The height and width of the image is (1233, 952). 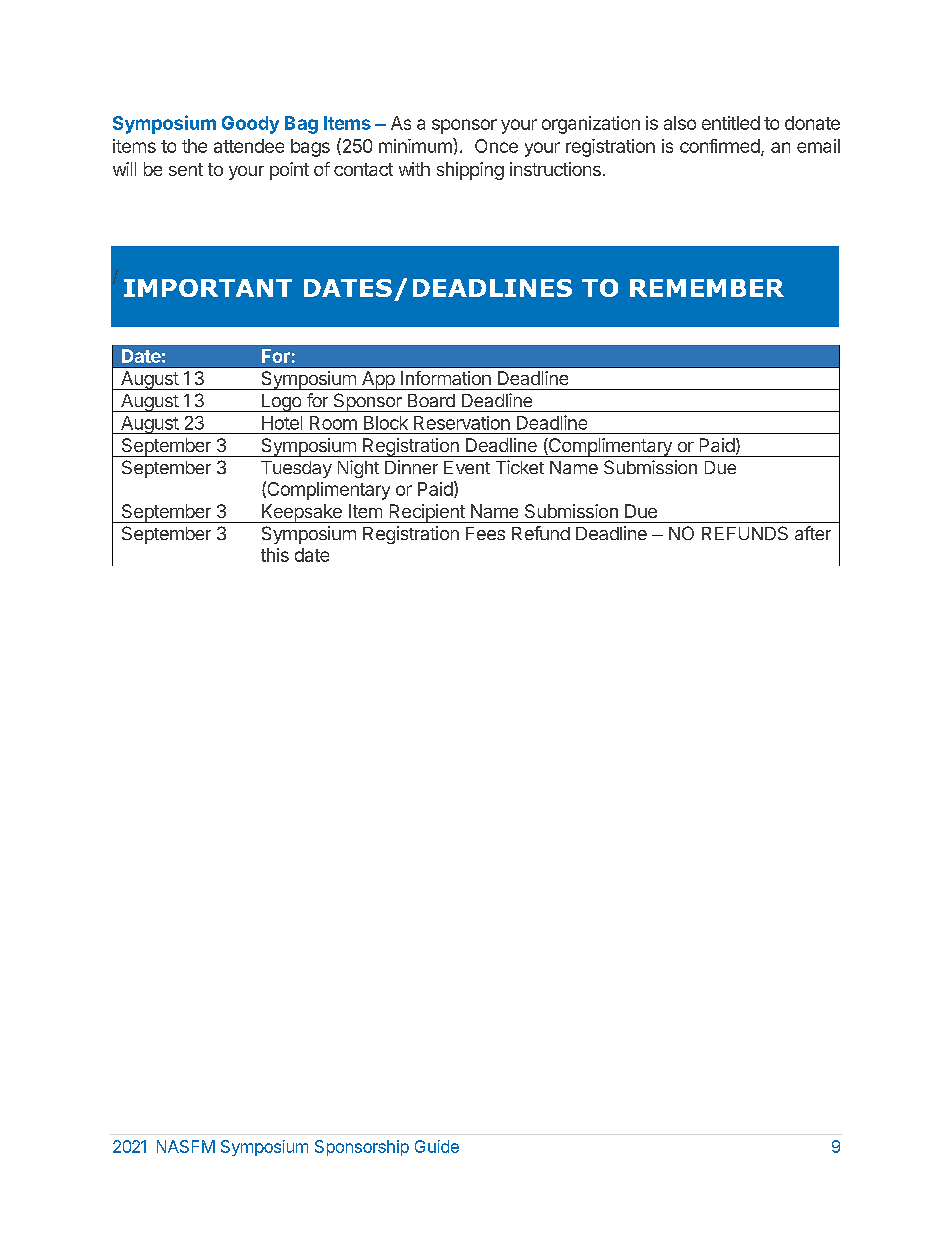 I want to click on this, so click(x=275, y=555).
